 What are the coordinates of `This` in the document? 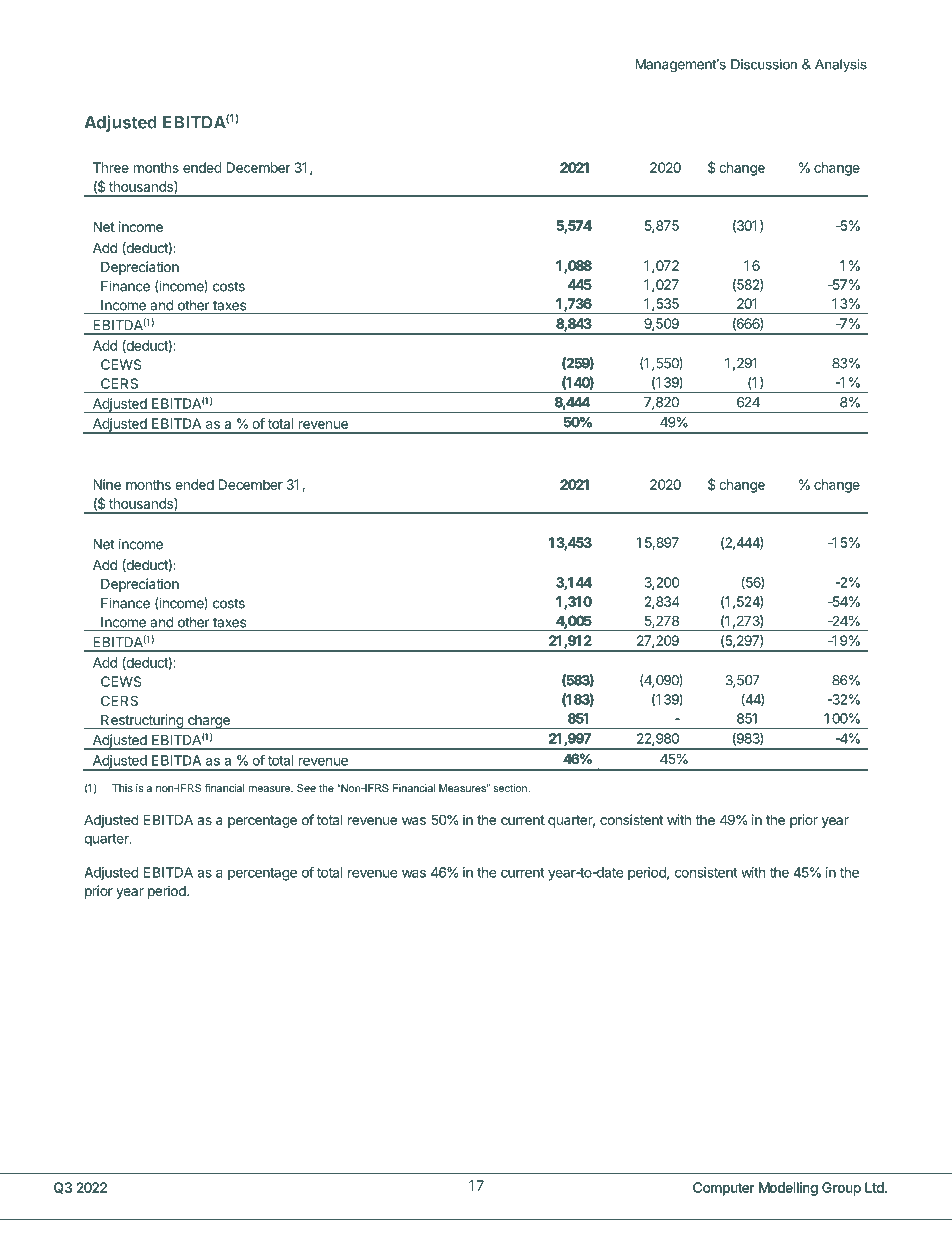 It's located at (122, 788).
